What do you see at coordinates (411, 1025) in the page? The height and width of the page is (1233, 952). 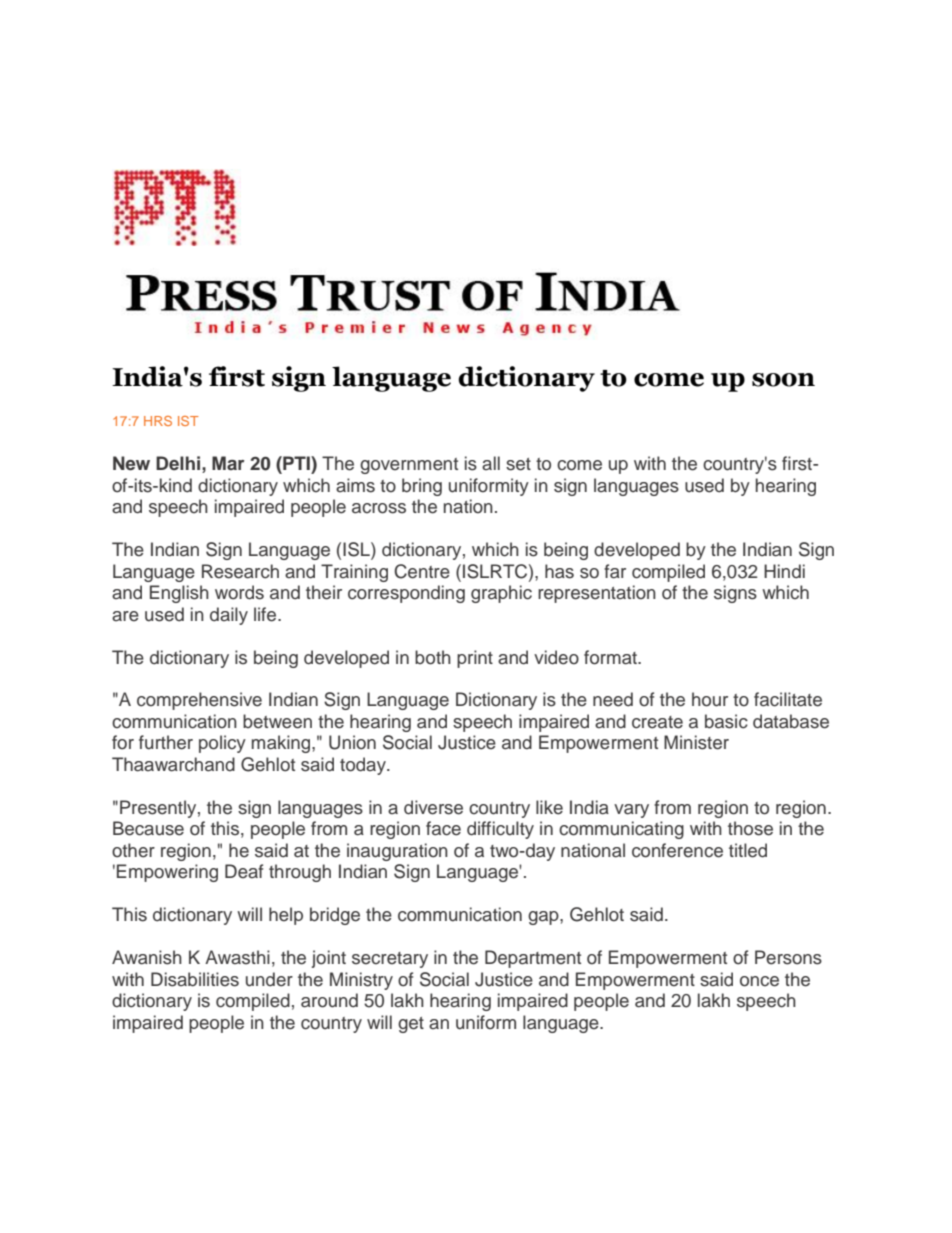 I see `get` at bounding box center [411, 1025].
